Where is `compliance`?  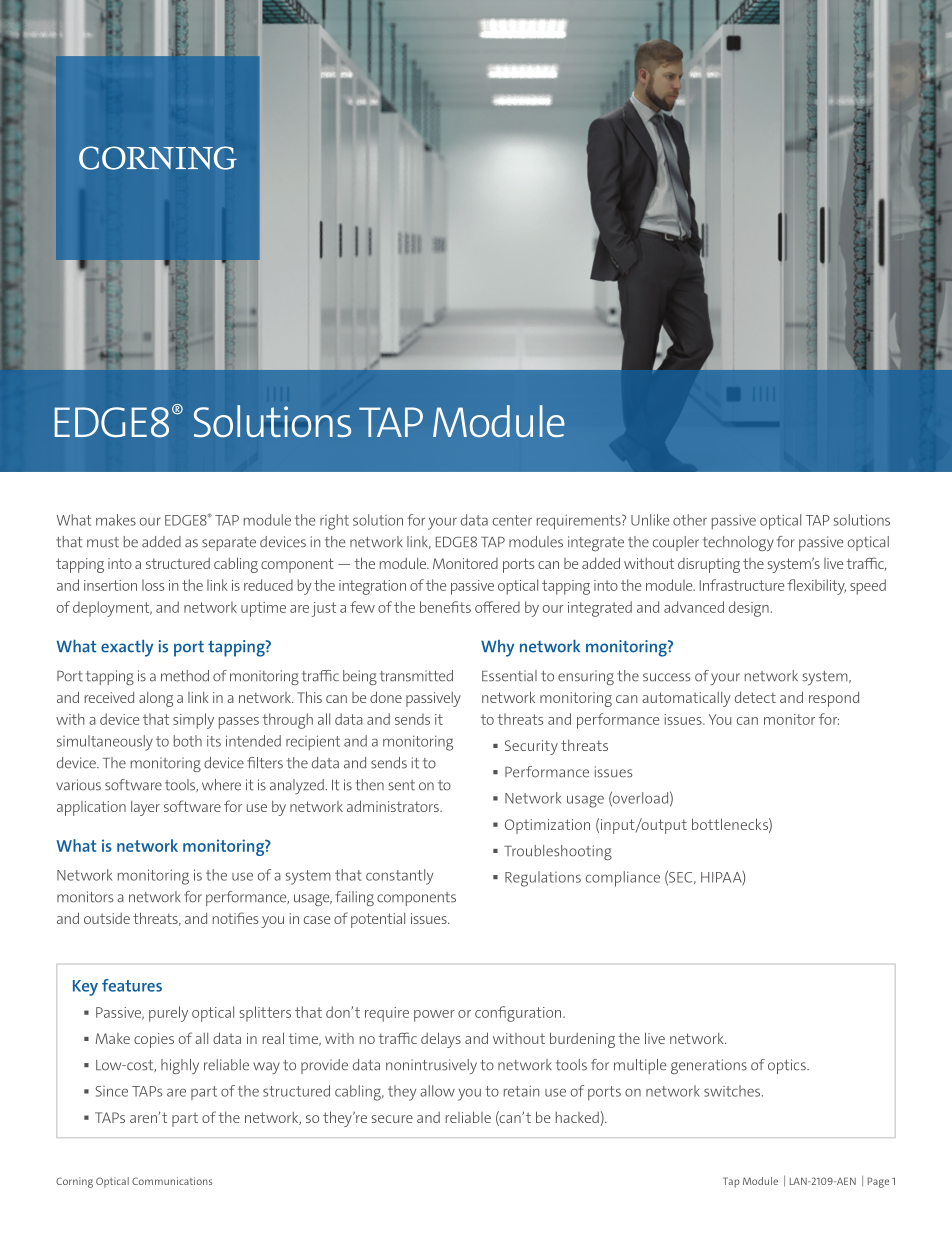 compliance is located at coordinates (623, 879).
